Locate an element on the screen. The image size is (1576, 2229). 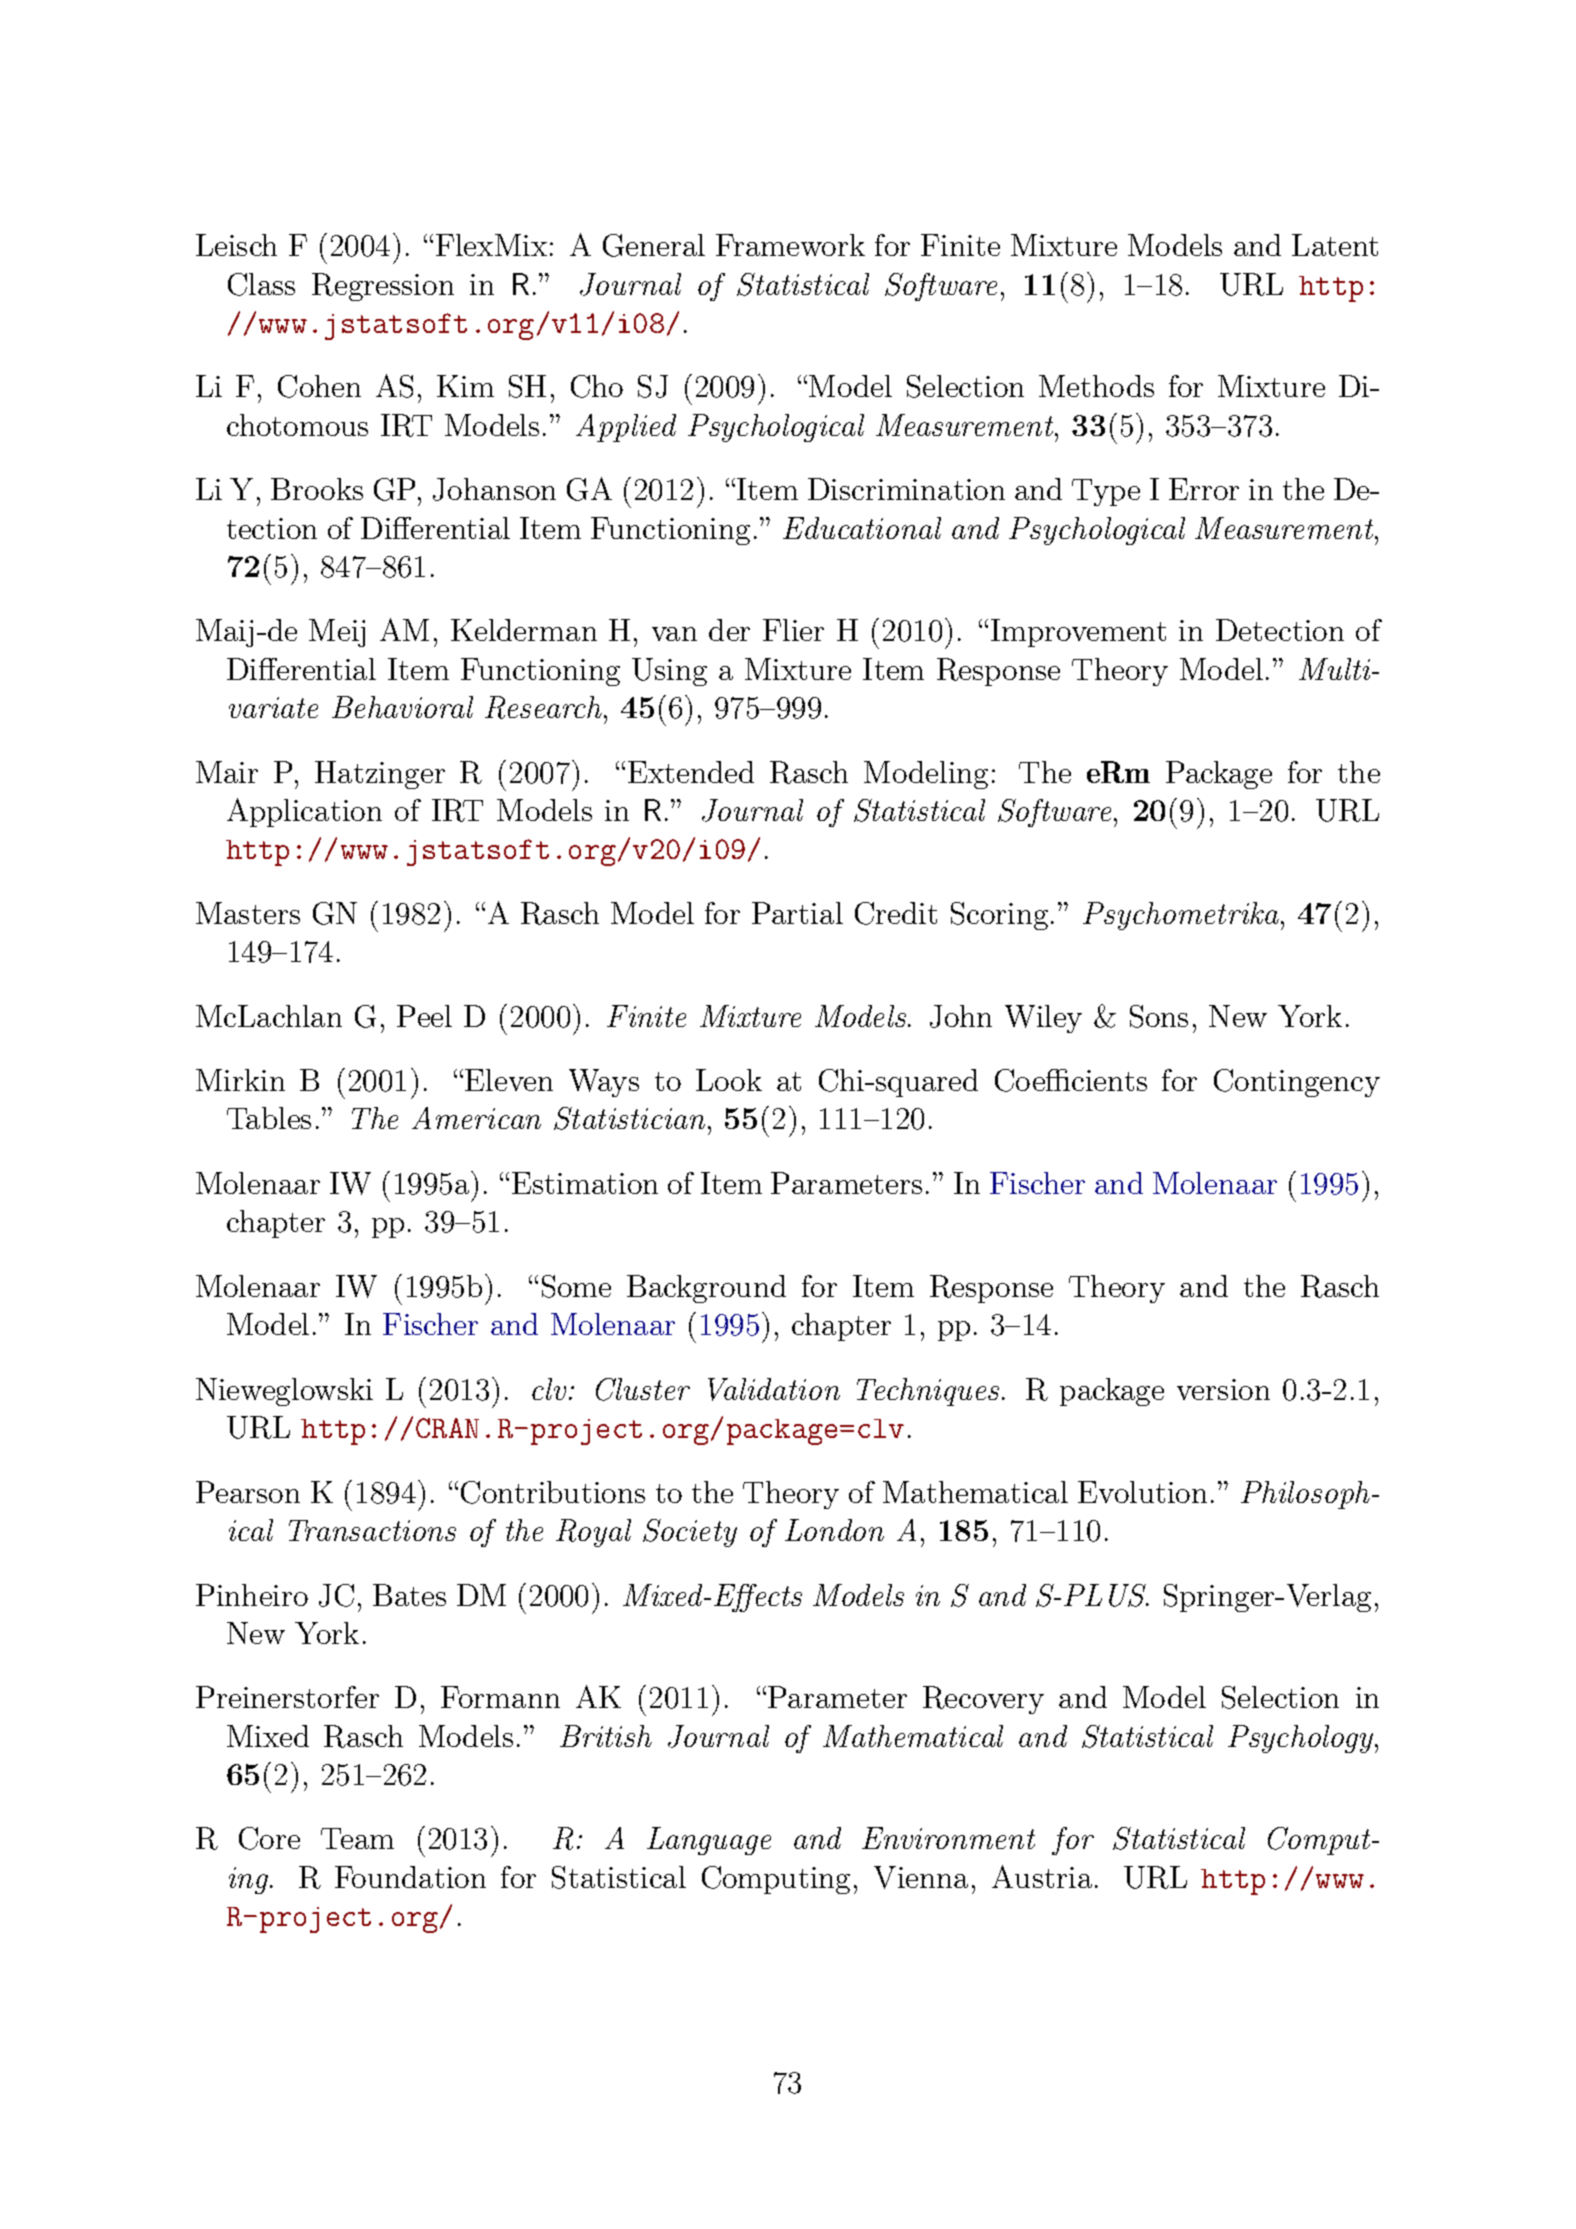
Look is located at coordinates (729, 1080).
